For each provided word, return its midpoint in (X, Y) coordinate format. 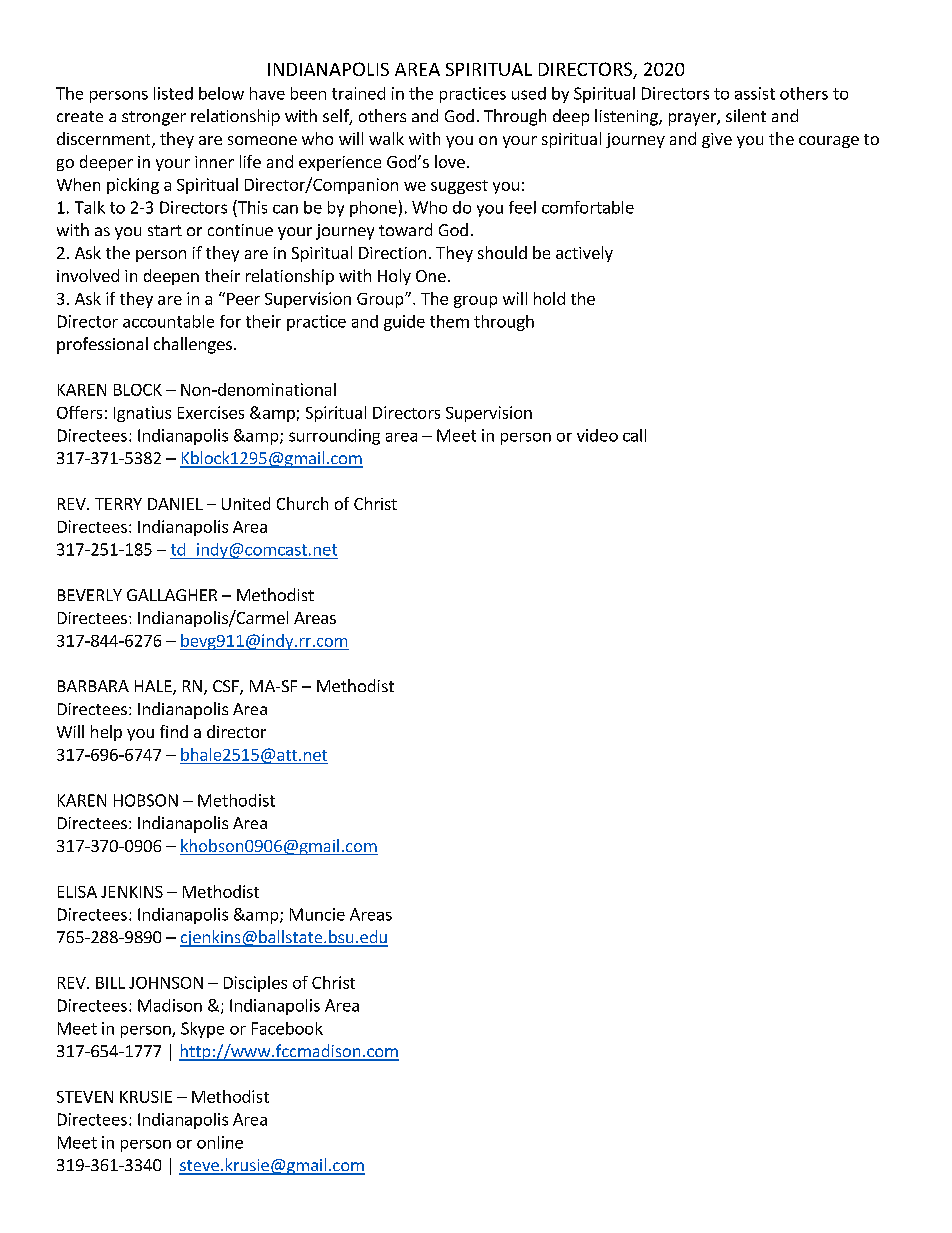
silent (746, 115)
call (634, 435)
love (450, 161)
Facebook (287, 1028)
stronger (154, 118)
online (220, 1142)
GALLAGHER (172, 595)
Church (302, 503)
